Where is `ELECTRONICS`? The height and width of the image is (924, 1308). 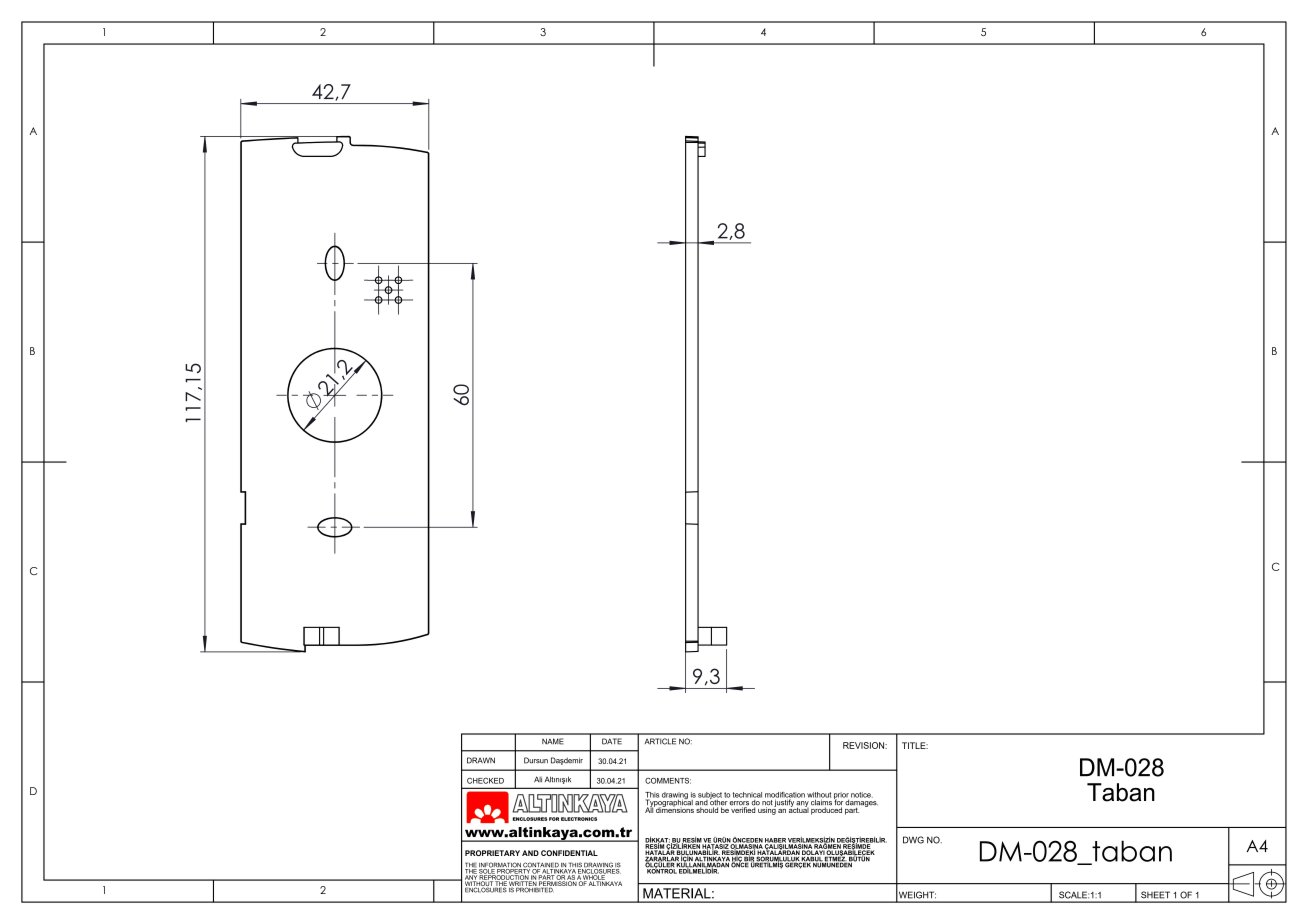
ELECTRONICS is located at coordinates (579, 819).
